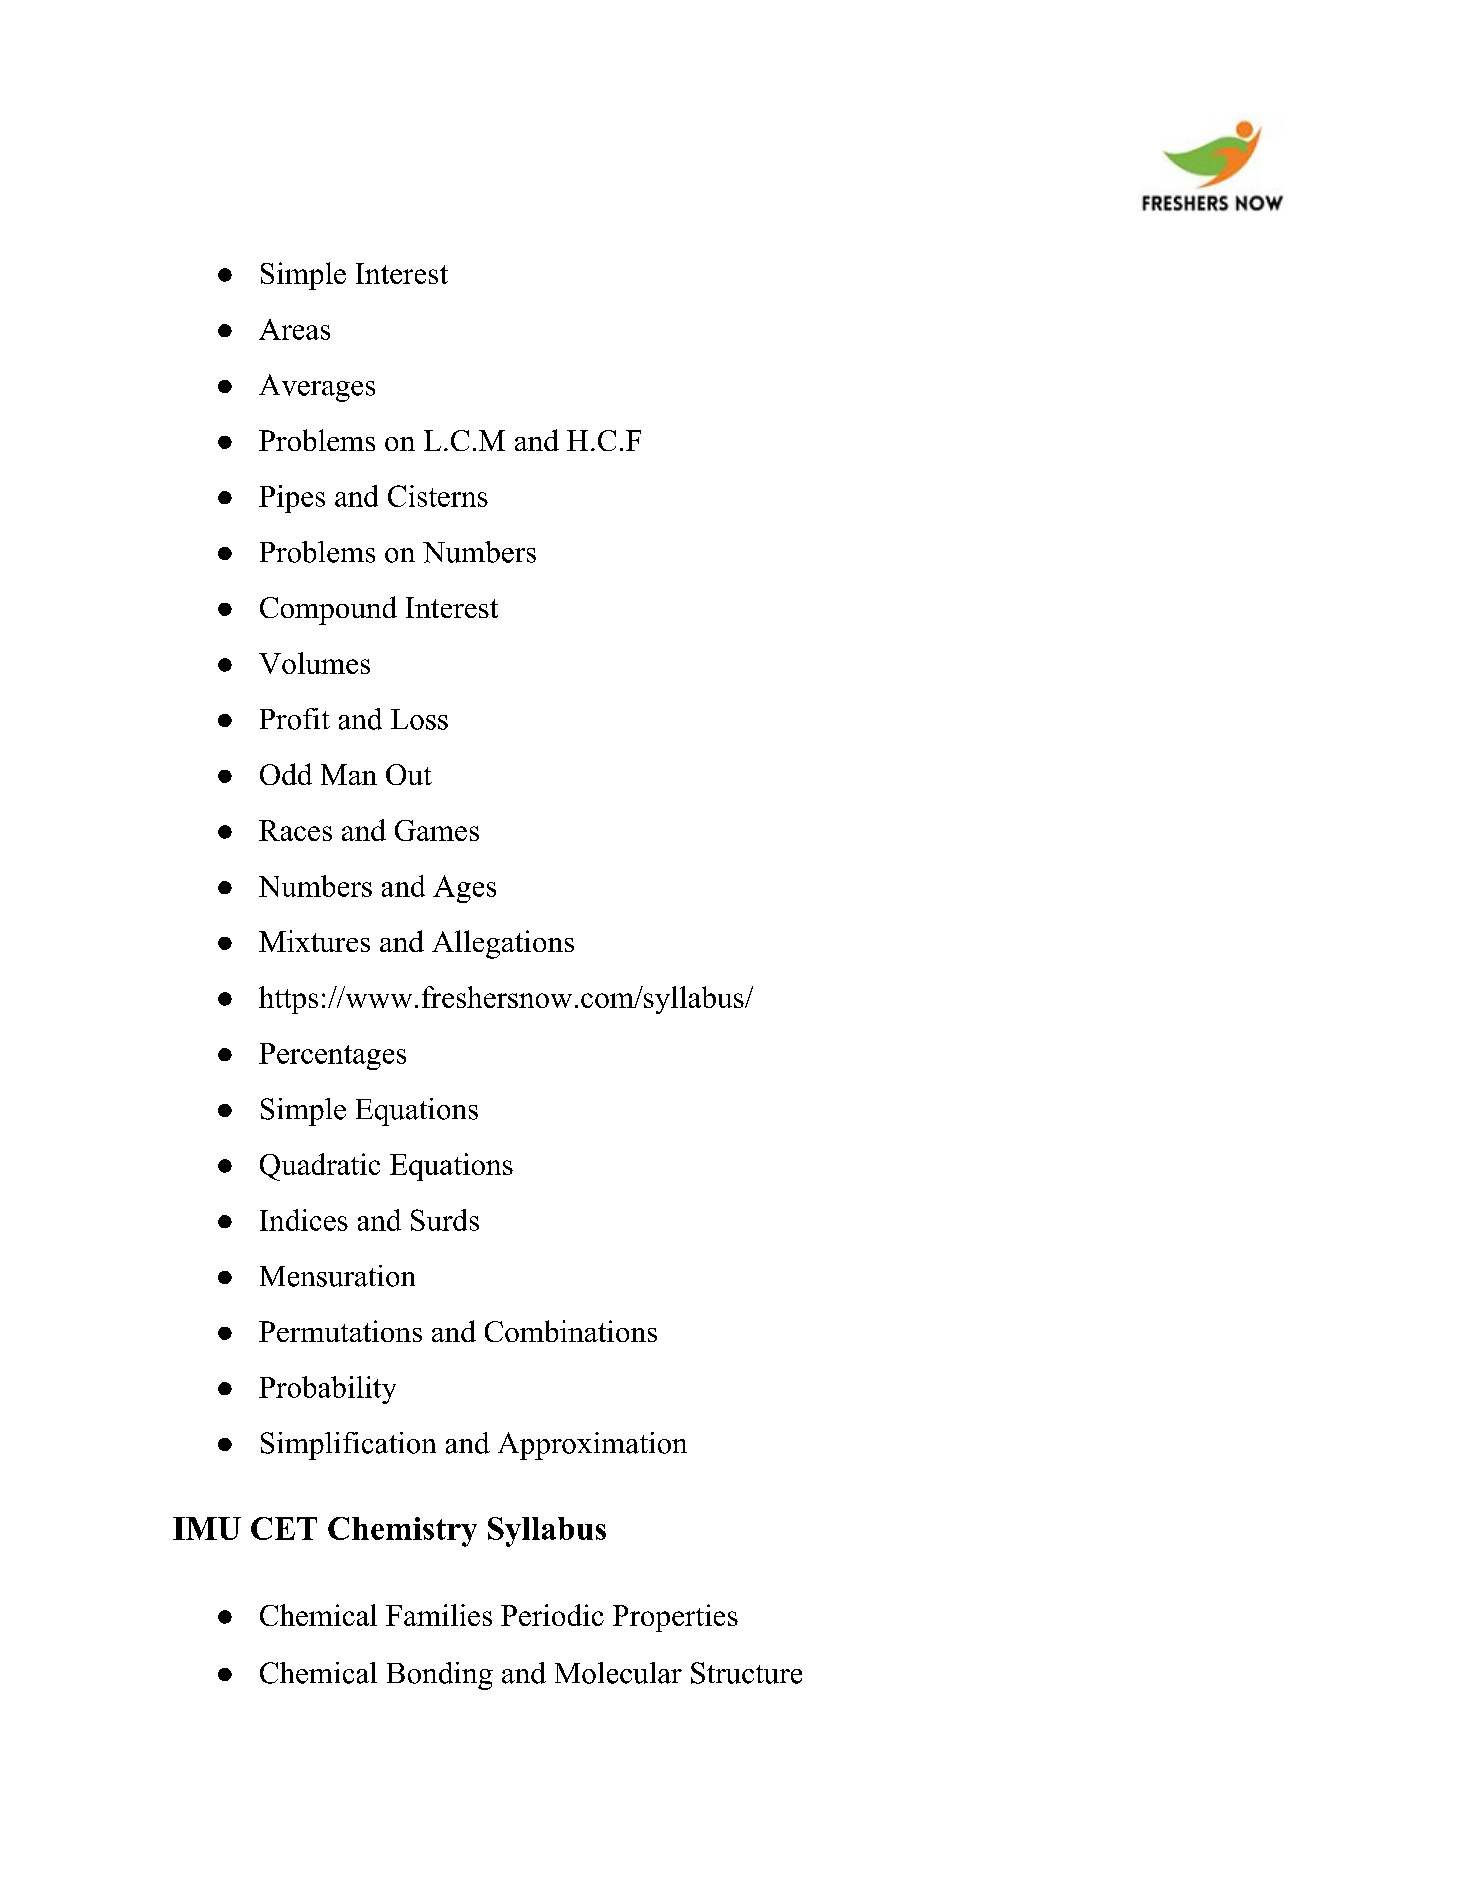 This image has width=1466, height=1897. What do you see at coordinates (409, 774) in the image?
I see `Out` at bounding box center [409, 774].
